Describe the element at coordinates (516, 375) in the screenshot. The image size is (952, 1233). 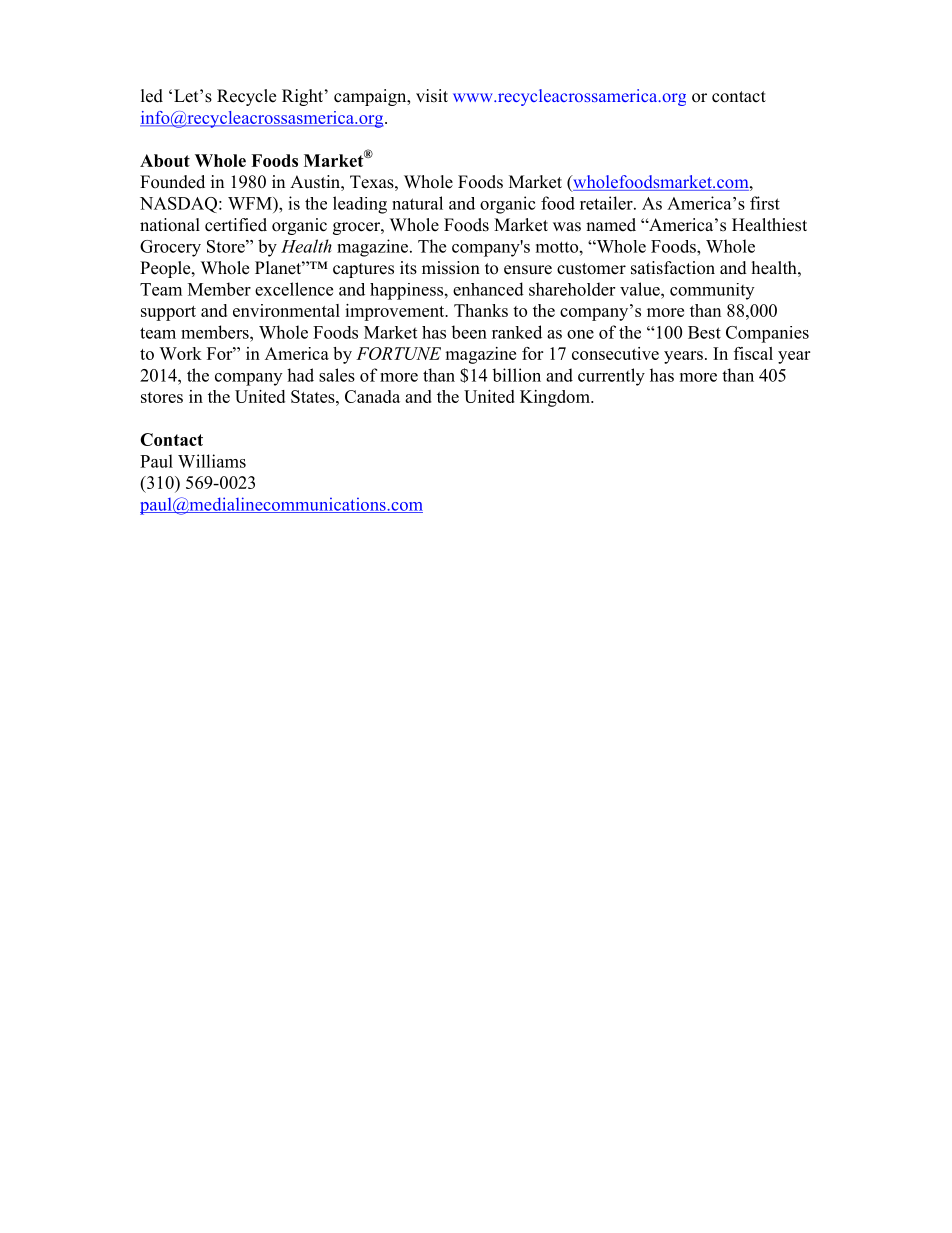
I see `billion` at that location.
